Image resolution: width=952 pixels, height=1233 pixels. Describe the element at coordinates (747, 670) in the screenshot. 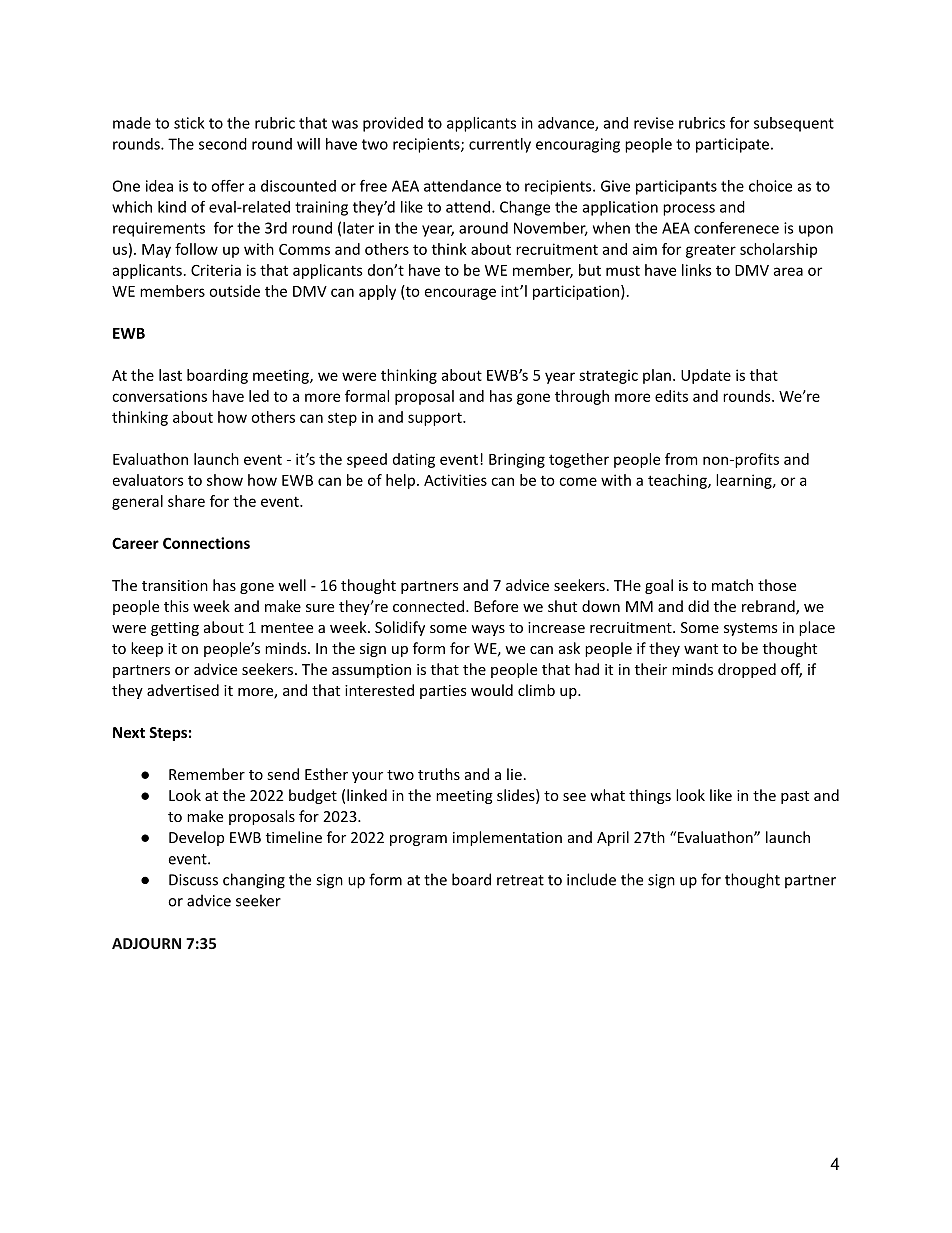

I see `dropped` at that location.
